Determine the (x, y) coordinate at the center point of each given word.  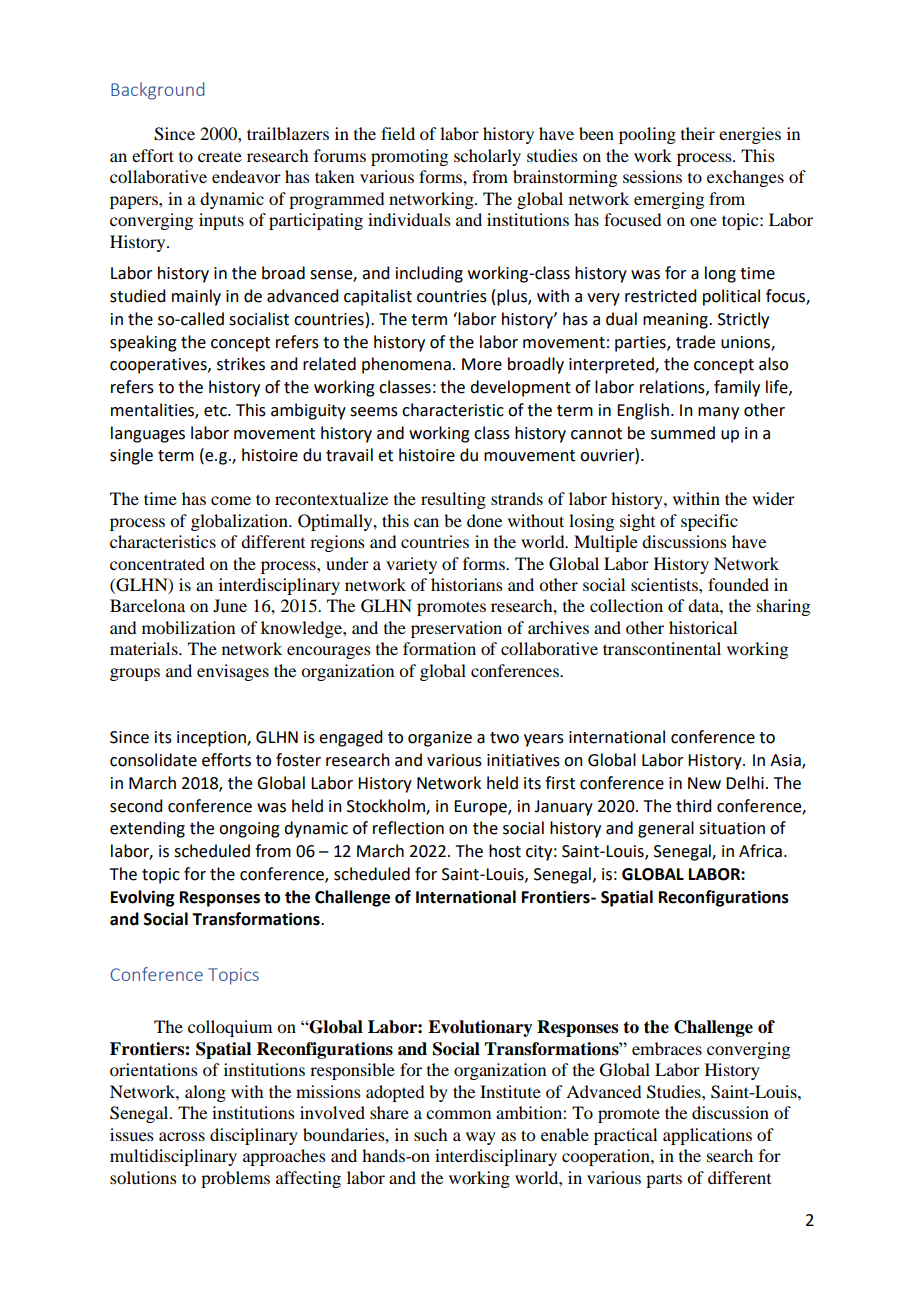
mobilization (188, 627)
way (481, 1138)
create (220, 157)
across (182, 1136)
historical (703, 627)
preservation (456, 629)
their (698, 133)
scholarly (487, 157)
